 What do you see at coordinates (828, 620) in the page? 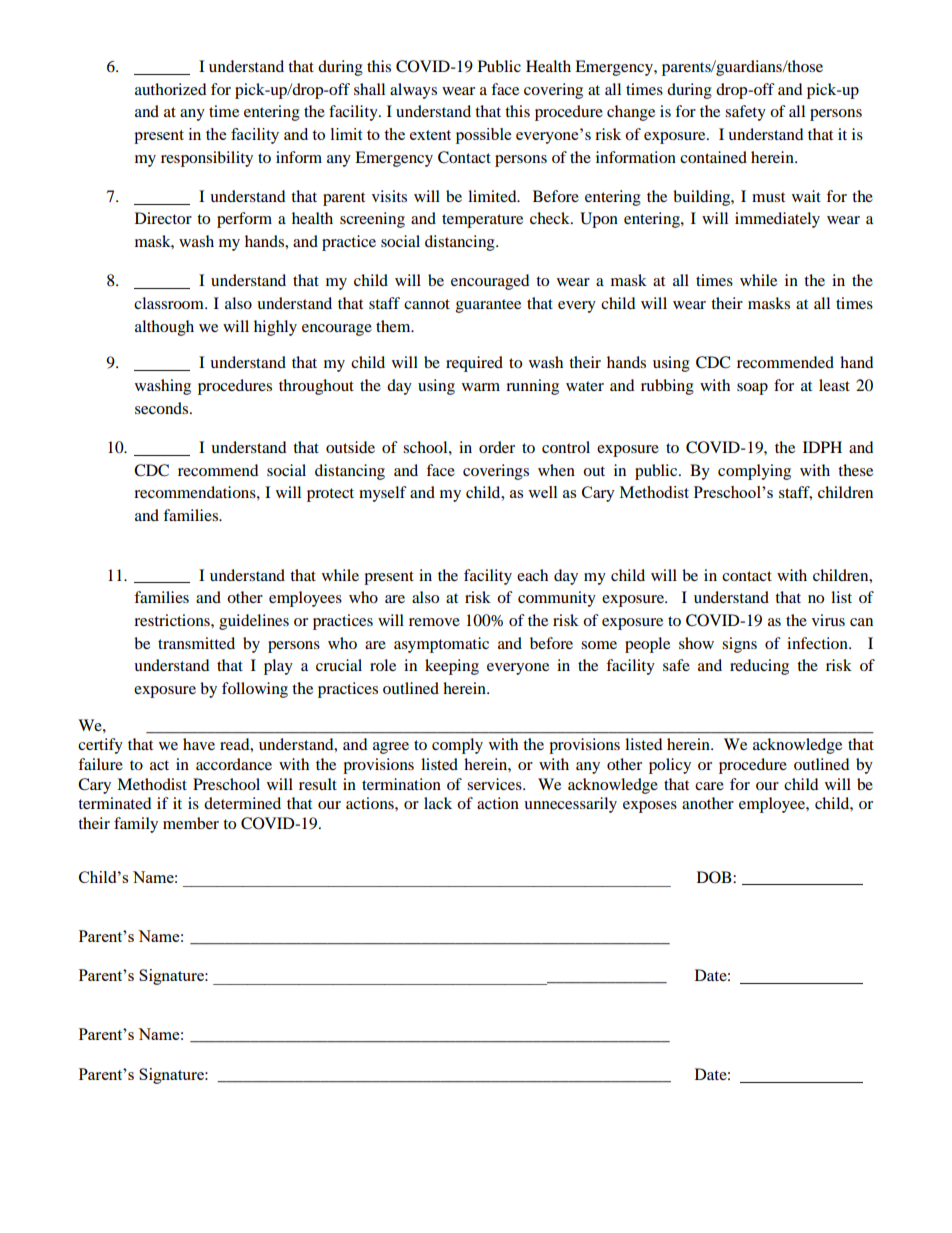
I see `virus` at bounding box center [828, 620].
